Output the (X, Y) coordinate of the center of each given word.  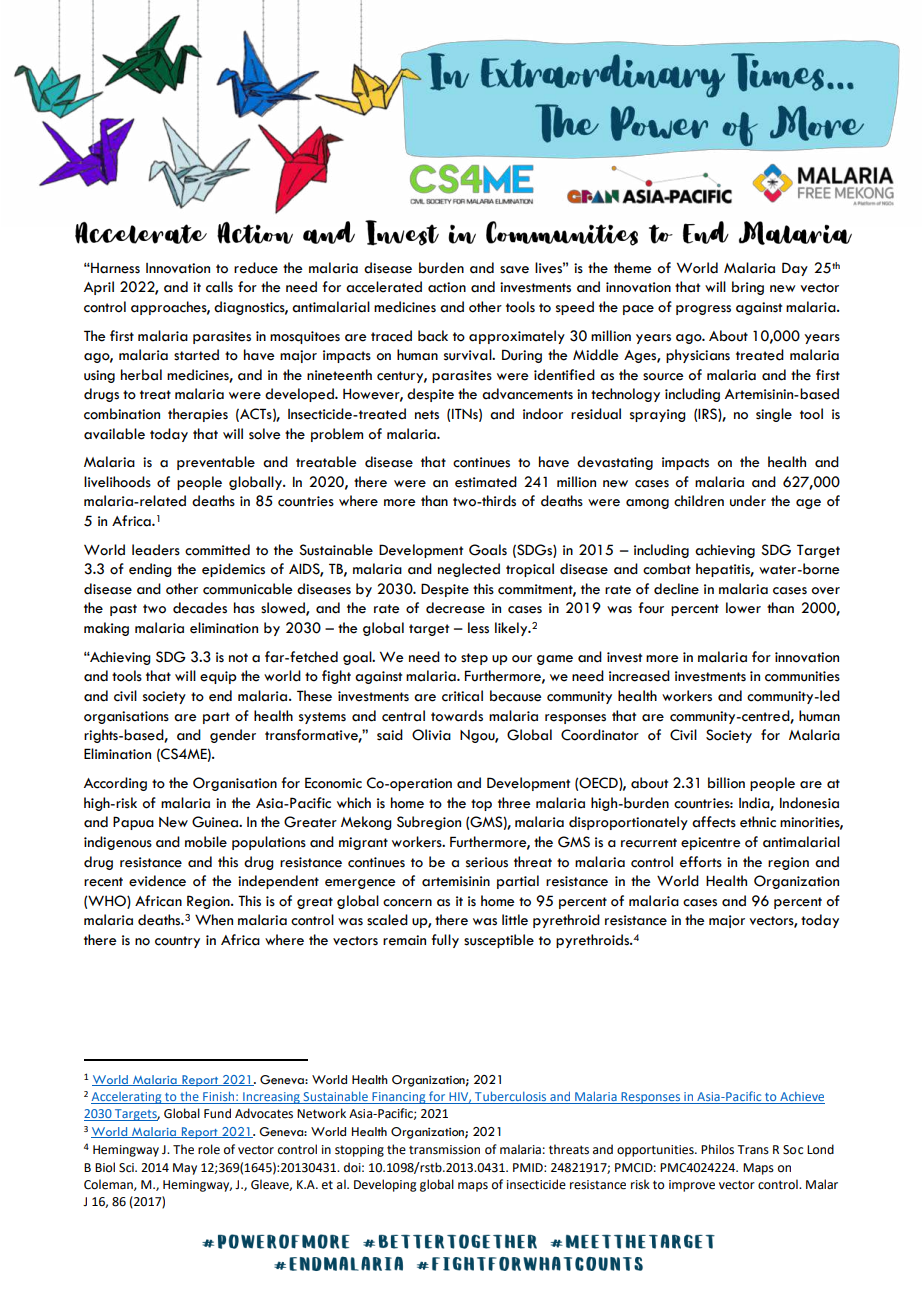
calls (219, 287)
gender (233, 736)
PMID (529, 1167)
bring (748, 288)
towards (457, 716)
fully (445, 941)
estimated (486, 482)
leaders (156, 550)
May (185, 1169)
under (748, 501)
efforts (701, 862)
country (177, 942)
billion (726, 783)
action (447, 287)
